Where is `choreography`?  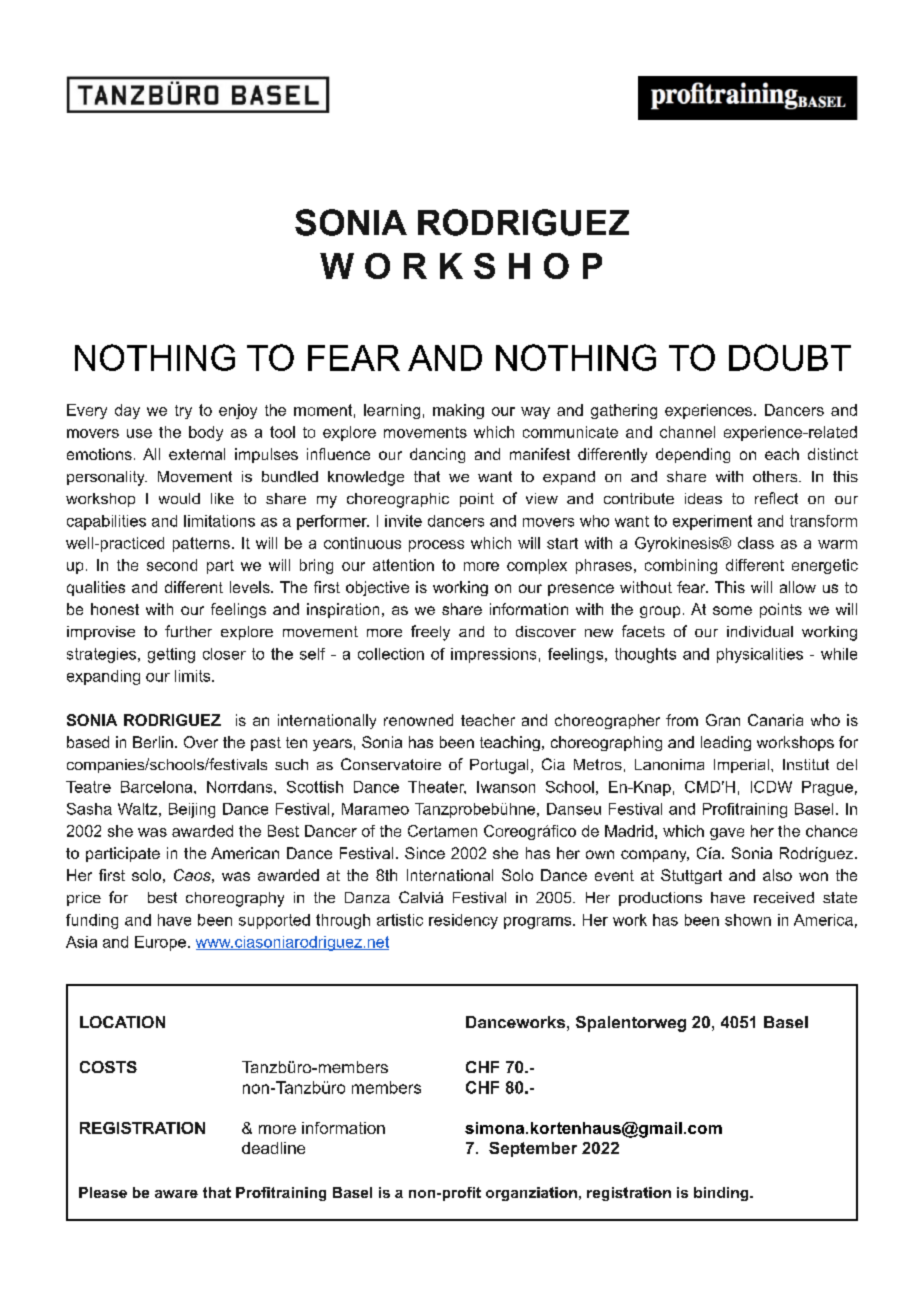
choreography is located at coordinates (235, 899).
